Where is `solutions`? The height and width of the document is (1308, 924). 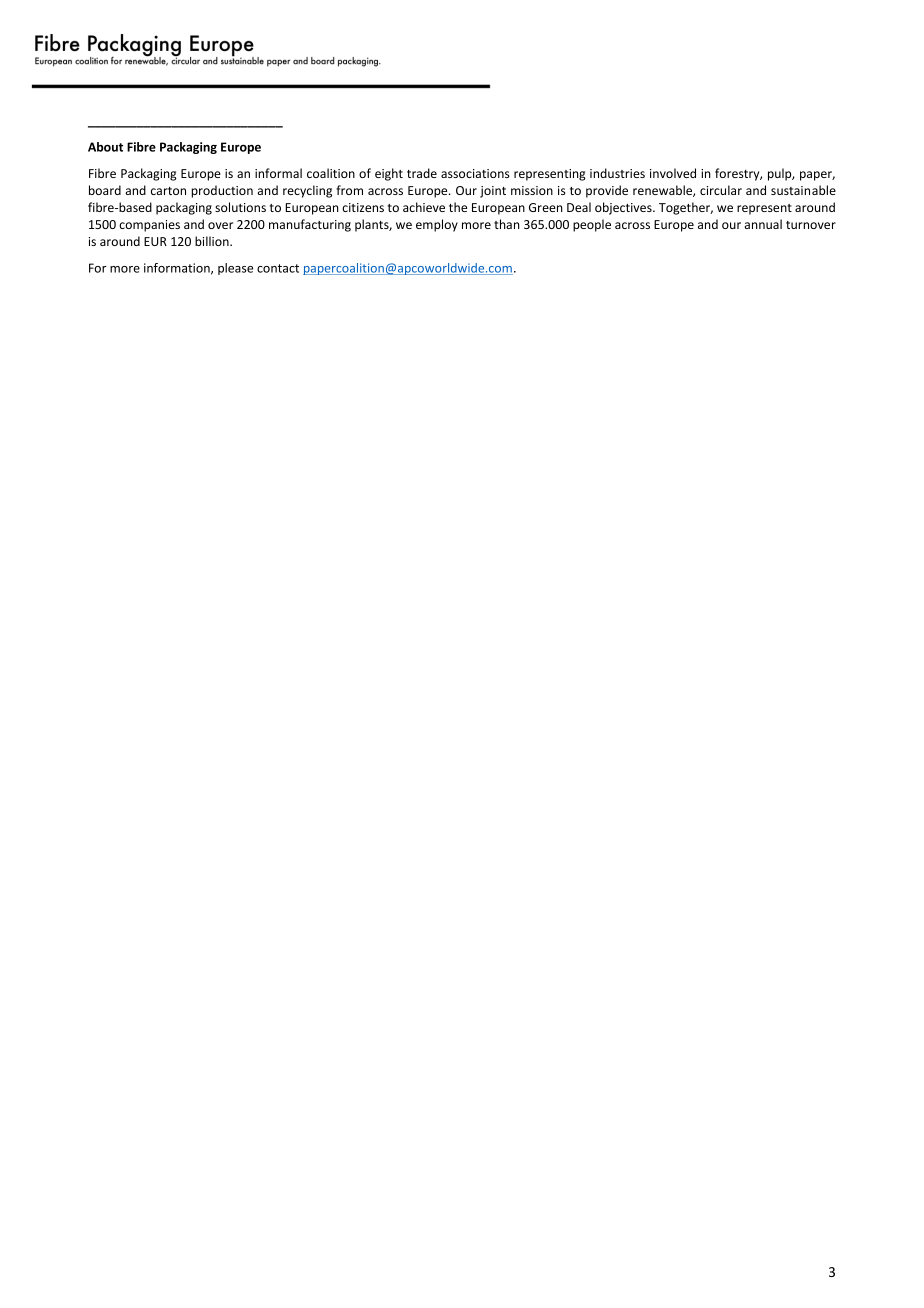 solutions is located at coordinates (240, 207).
